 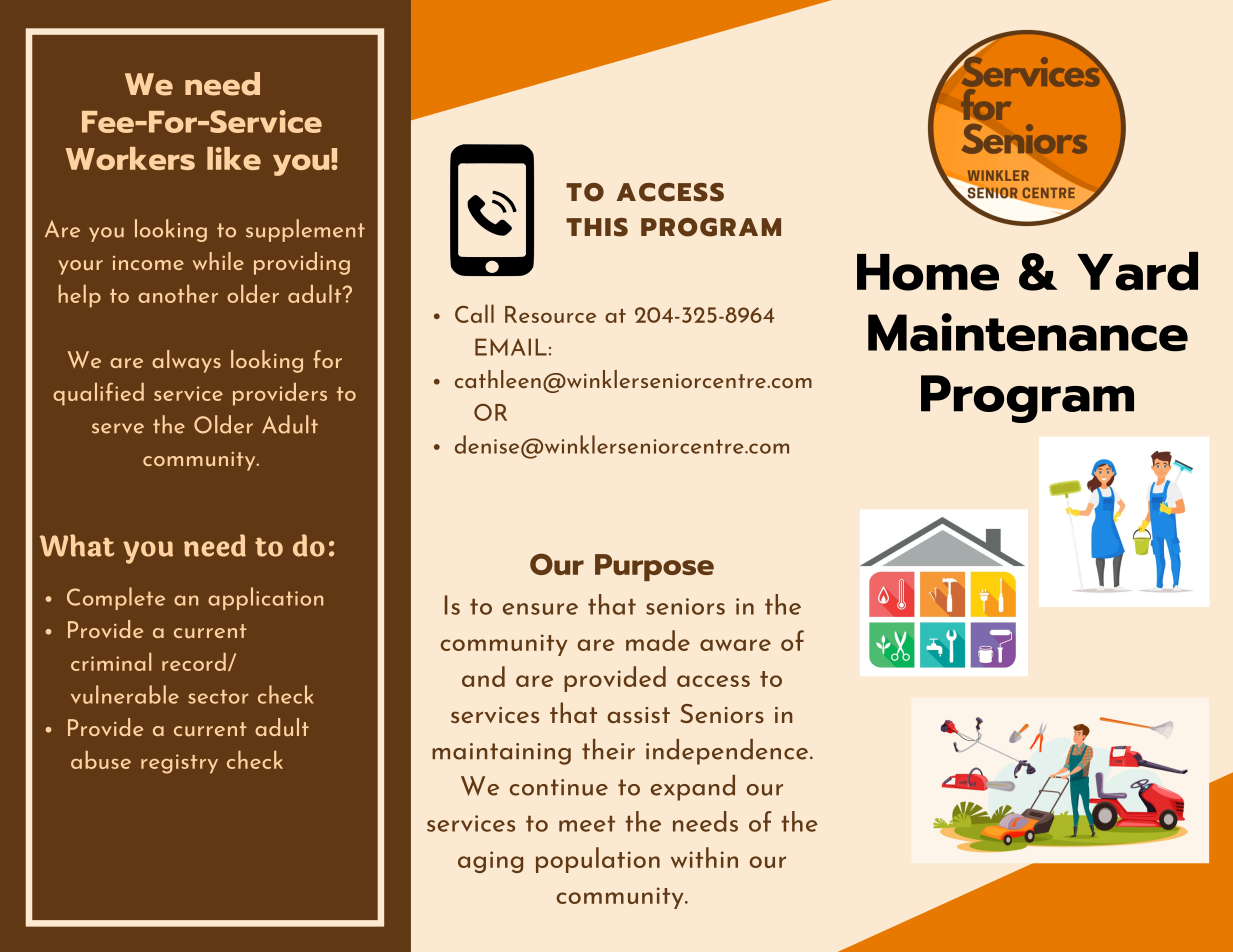 What do you see at coordinates (265, 598) in the image?
I see `application` at bounding box center [265, 598].
